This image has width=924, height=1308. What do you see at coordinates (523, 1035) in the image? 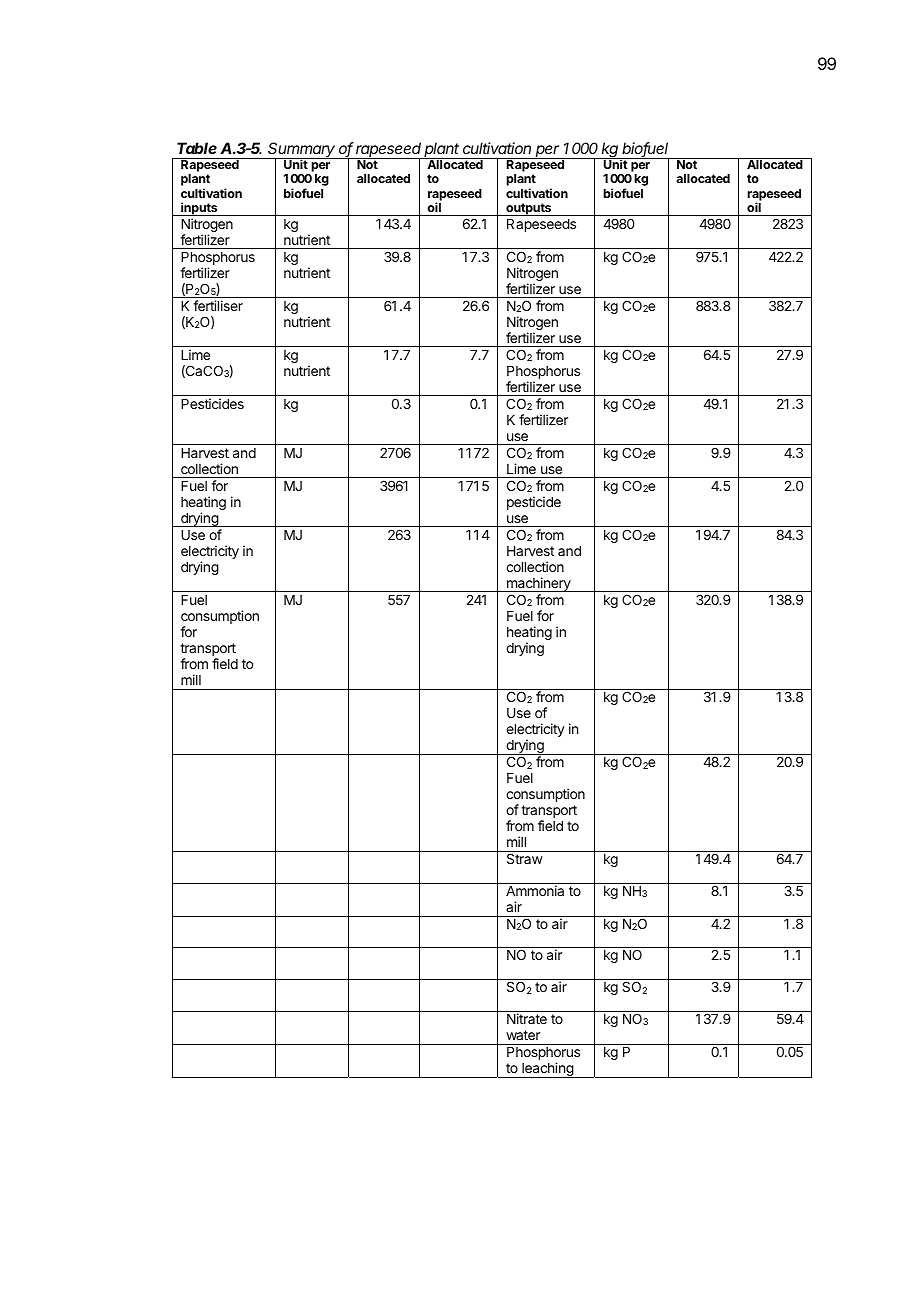
I see `water` at bounding box center [523, 1035].
